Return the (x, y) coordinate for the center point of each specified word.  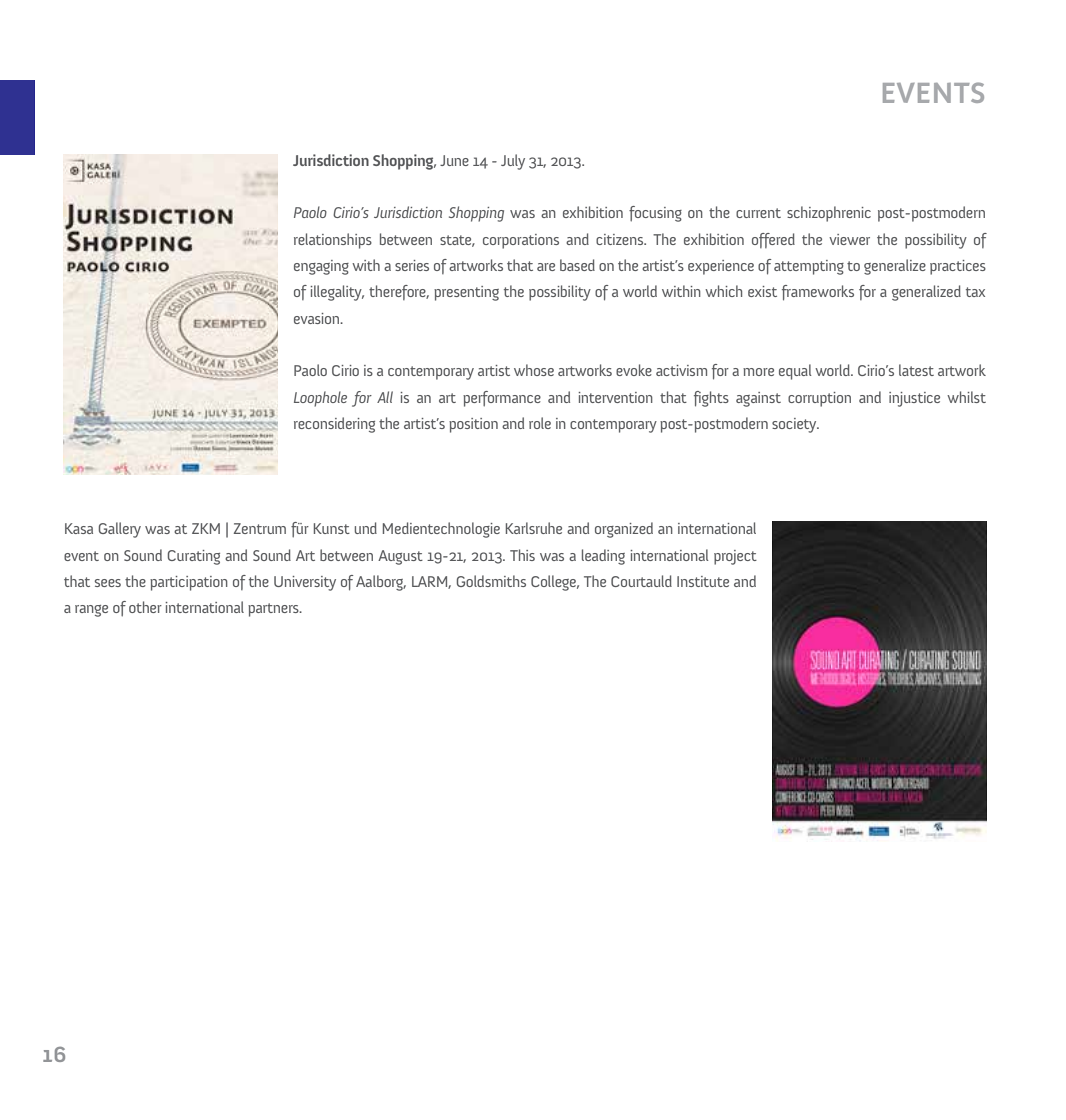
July (513, 162)
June (454, 160)
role (540, 423)
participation (189, 583)
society (795, 425)
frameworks (818, 293)
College (555, 583)
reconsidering (334, 425)
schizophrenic (829, 214)
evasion (318, 318)
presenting (466, 293)
